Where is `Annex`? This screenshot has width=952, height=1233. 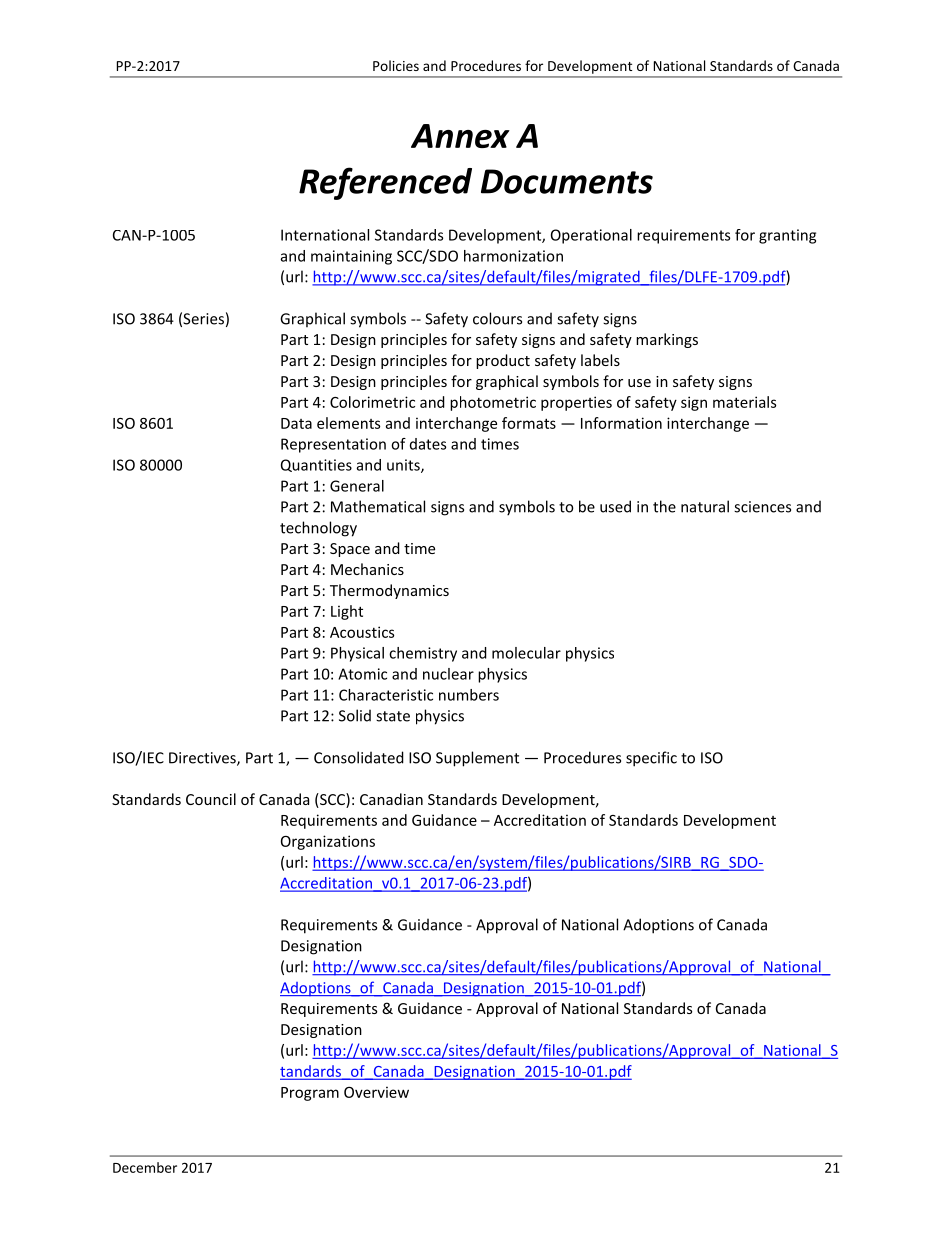 Annex is located at coordinates (460, 136).
